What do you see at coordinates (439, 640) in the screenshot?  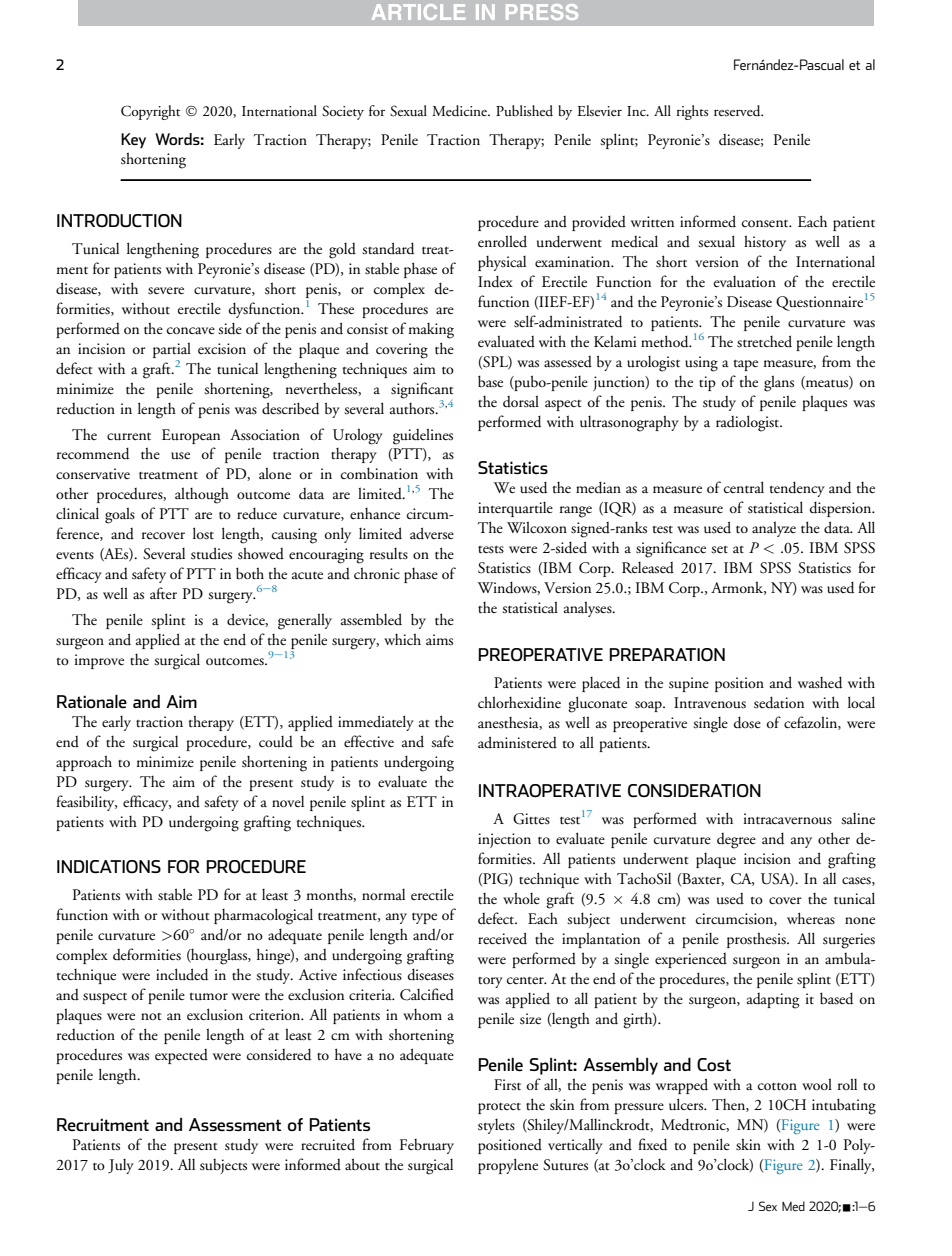 I see `aims` at bounding box center [439, 640].
